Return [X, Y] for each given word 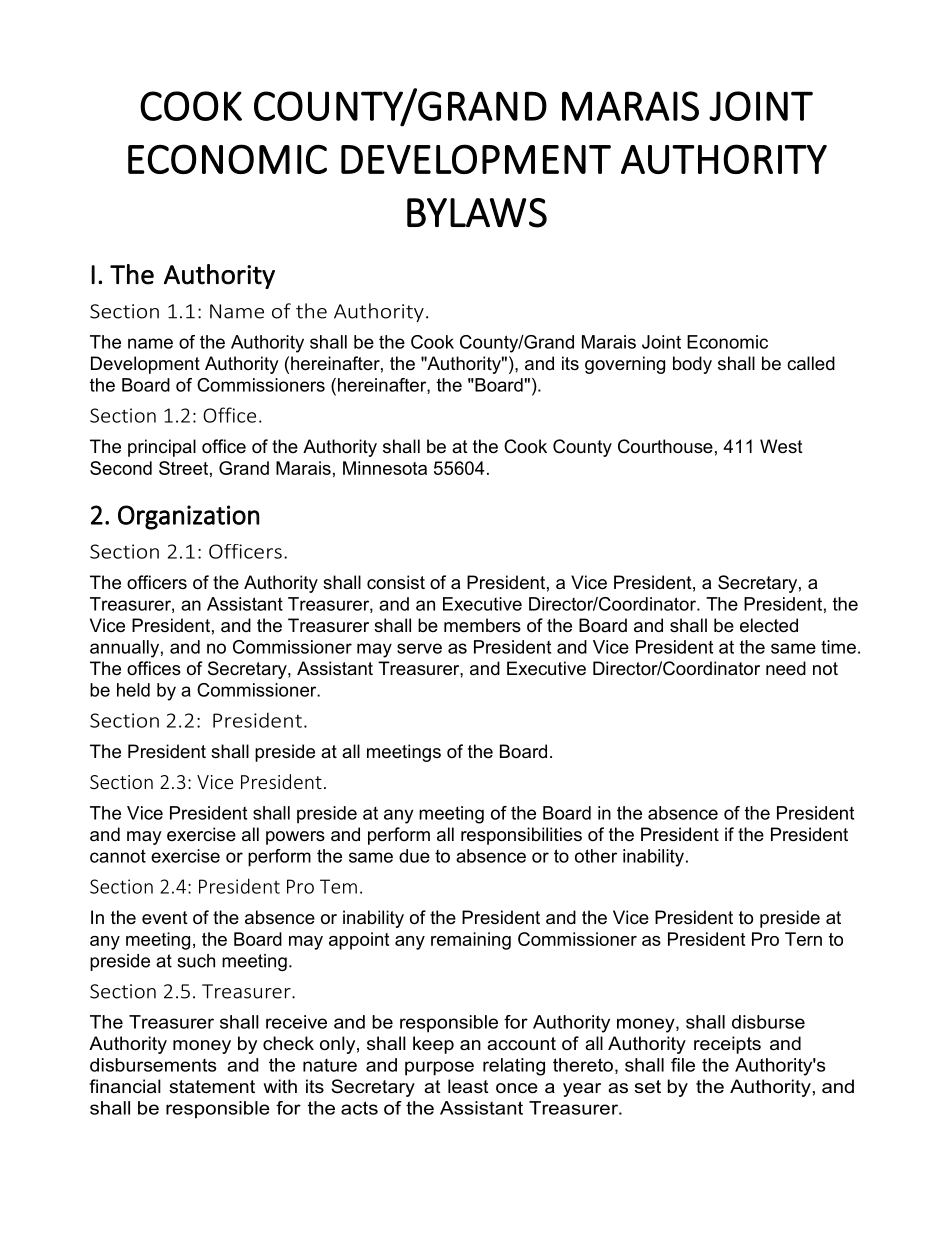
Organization [189, 517]
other [596, 856]
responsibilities [521, 836]
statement [212, 1087]
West [781, 446]
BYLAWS [477, 213]
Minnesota [385, 468]
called [811, 363]
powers [295, 838]
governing [625, 365]
